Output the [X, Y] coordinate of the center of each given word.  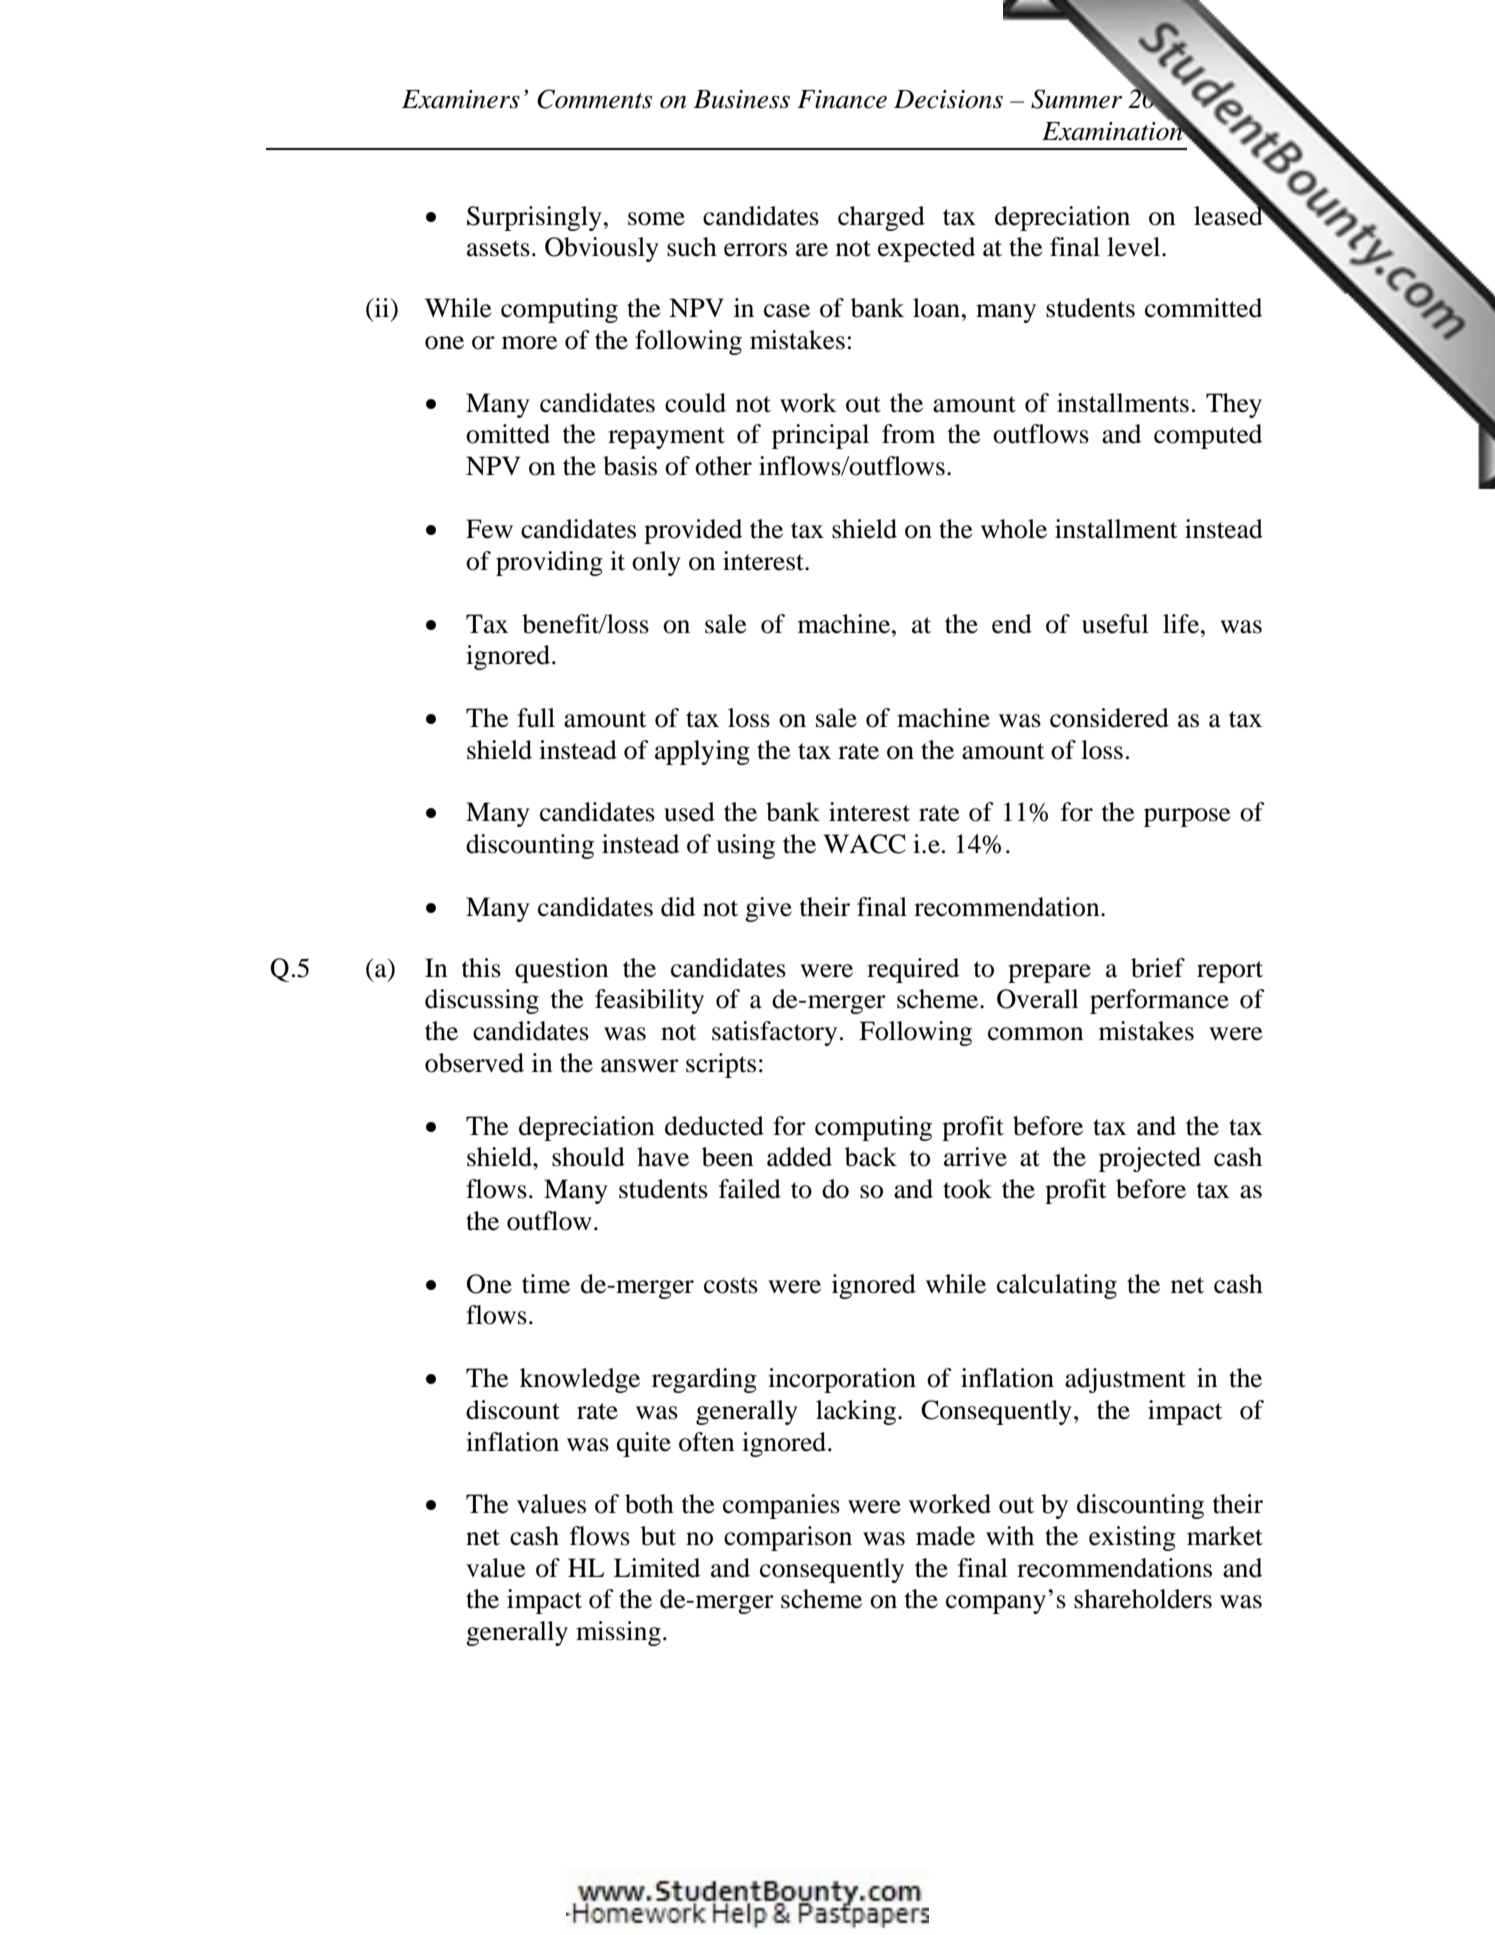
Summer [1076, 99]
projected [1150, 1159]
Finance [842, 99]
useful [1115, 624]
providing [549, 563]
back [871, 1157]
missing [618, 1633]
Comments [594, 99]
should [588, 1157]
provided [693, 531]
